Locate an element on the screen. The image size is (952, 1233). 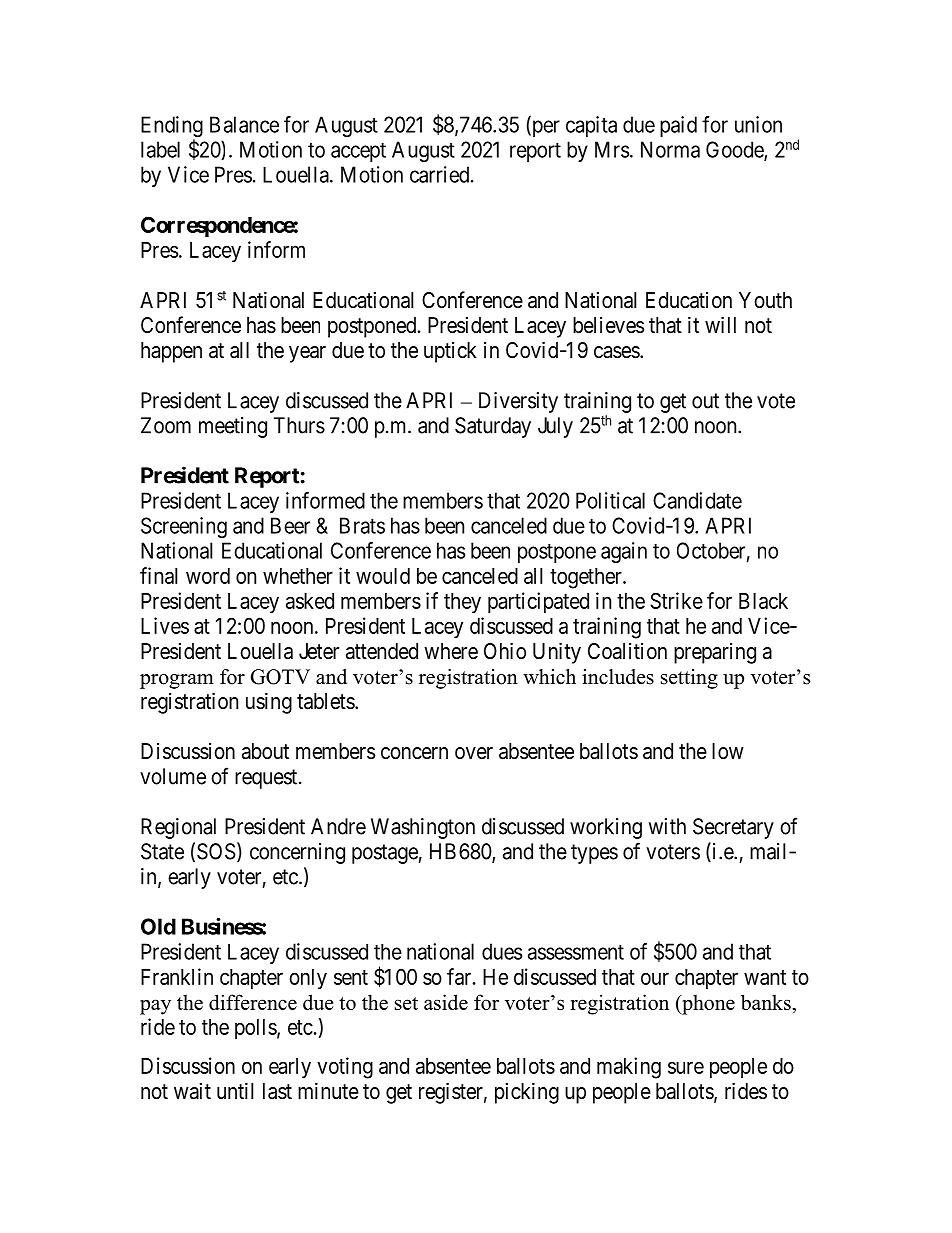
SOS is located at coordinates (216, 851).
